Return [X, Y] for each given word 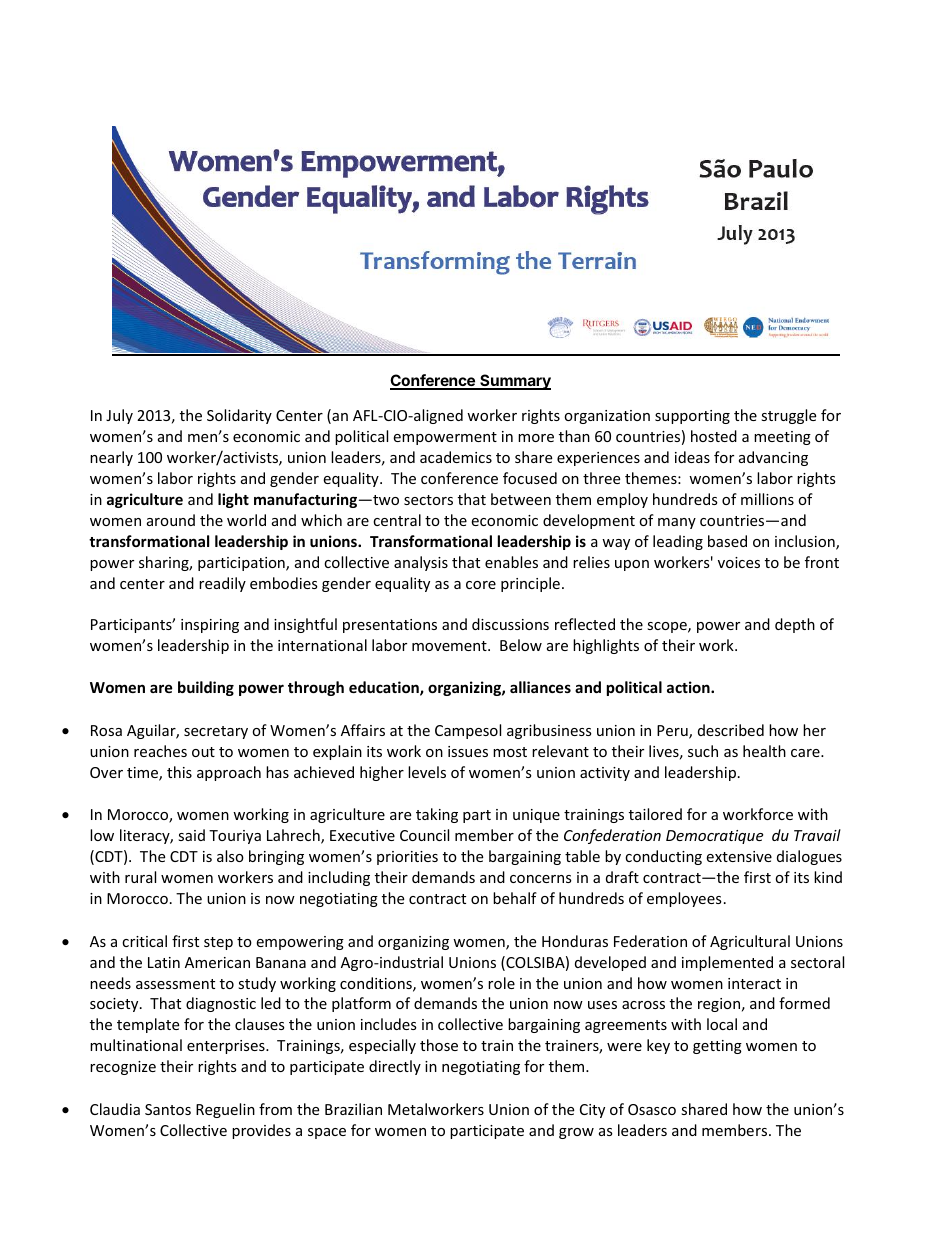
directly [395, 1067]
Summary [514, 382]
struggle [788, 416]
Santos [168, 1109]
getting [717, 1047]
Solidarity [239, 416]
